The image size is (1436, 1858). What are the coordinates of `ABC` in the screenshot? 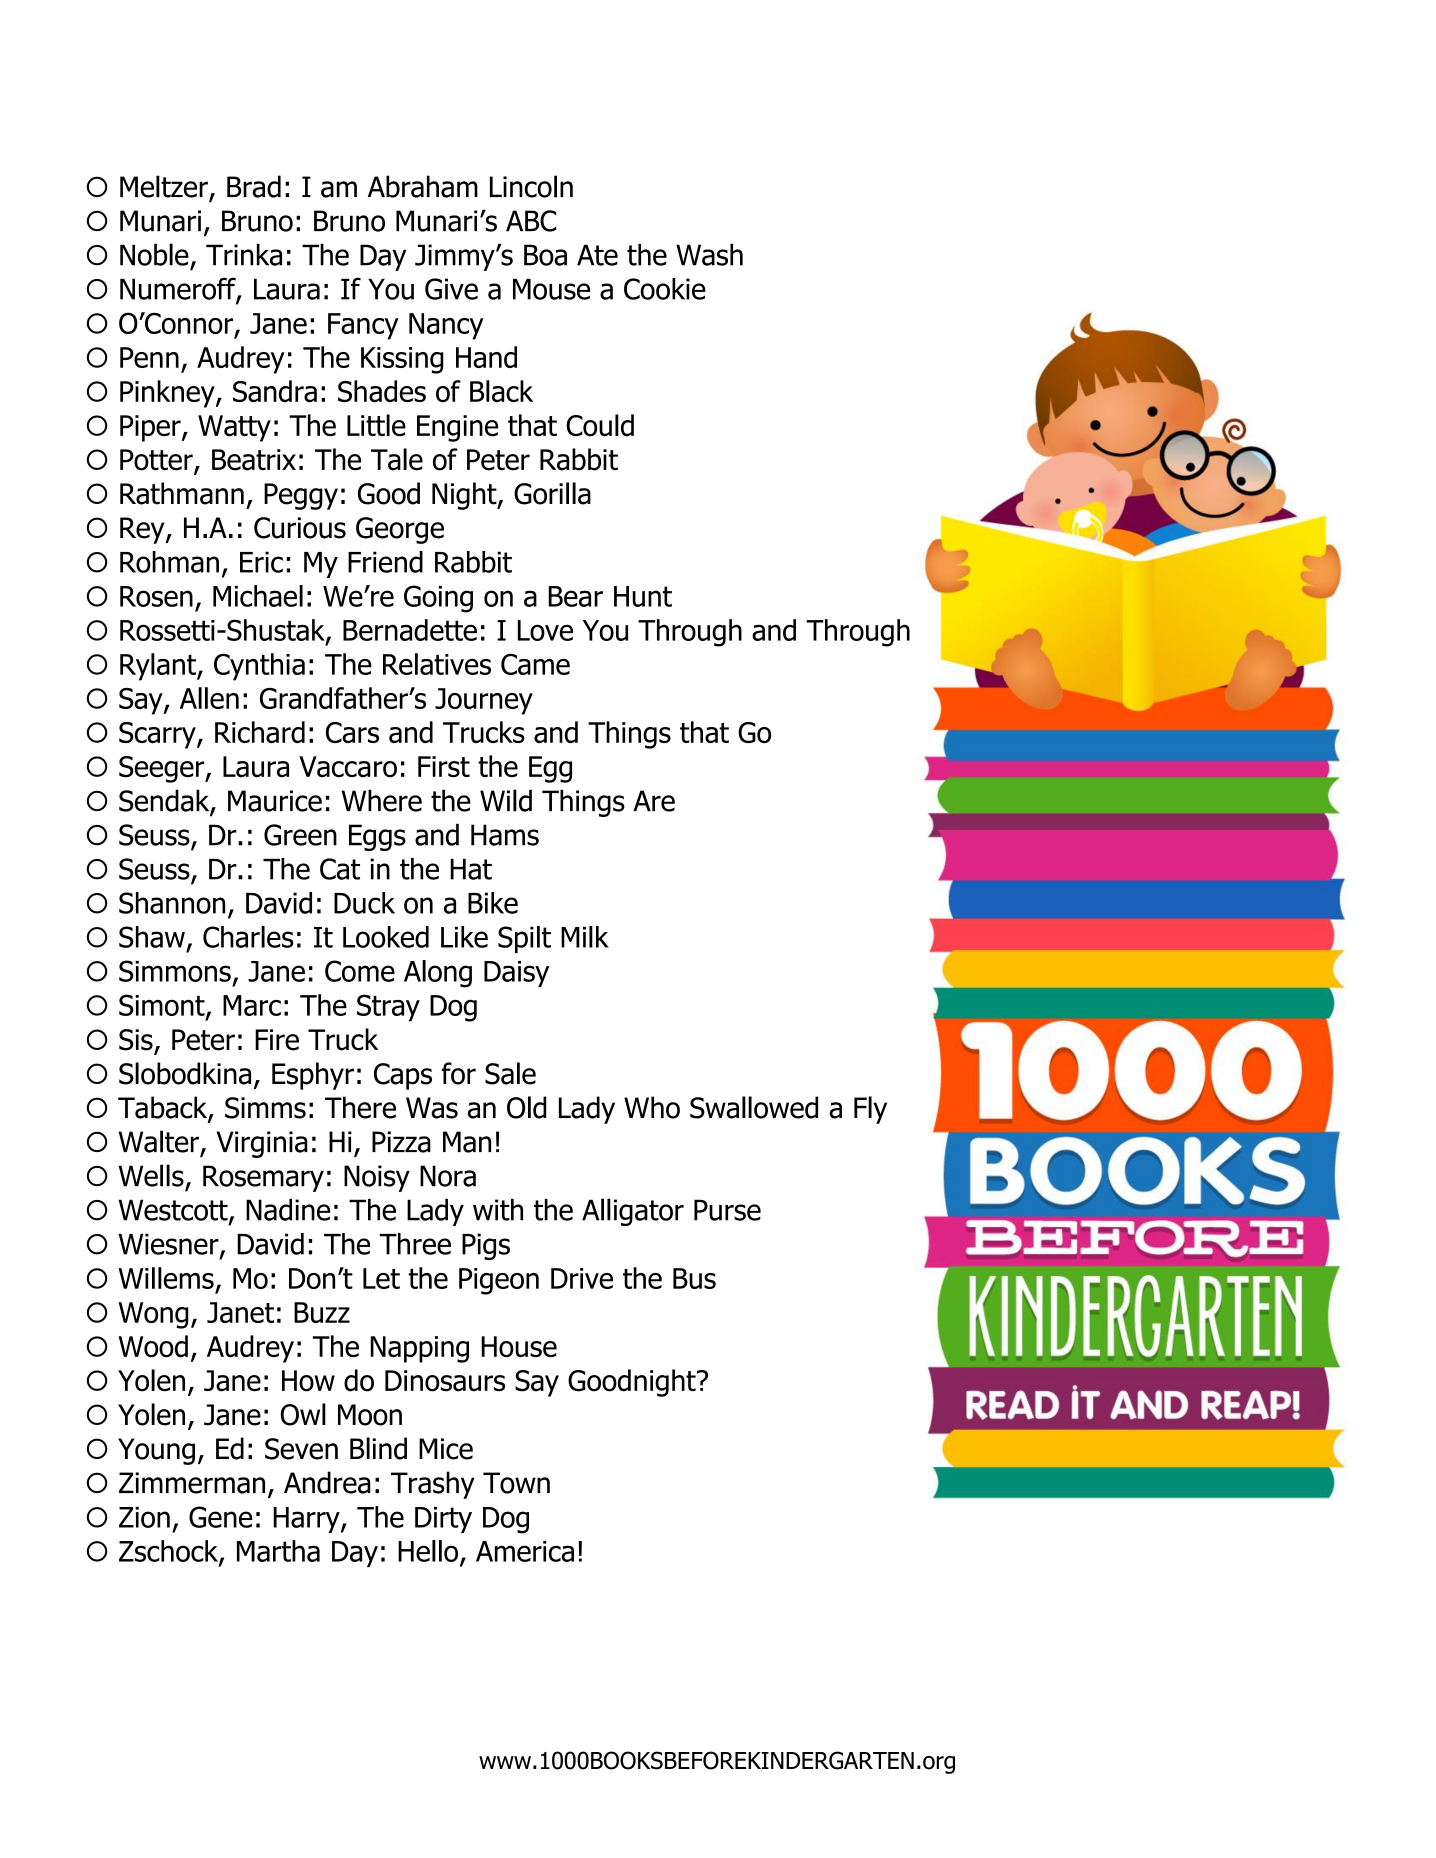 It's located at (531, 221).
